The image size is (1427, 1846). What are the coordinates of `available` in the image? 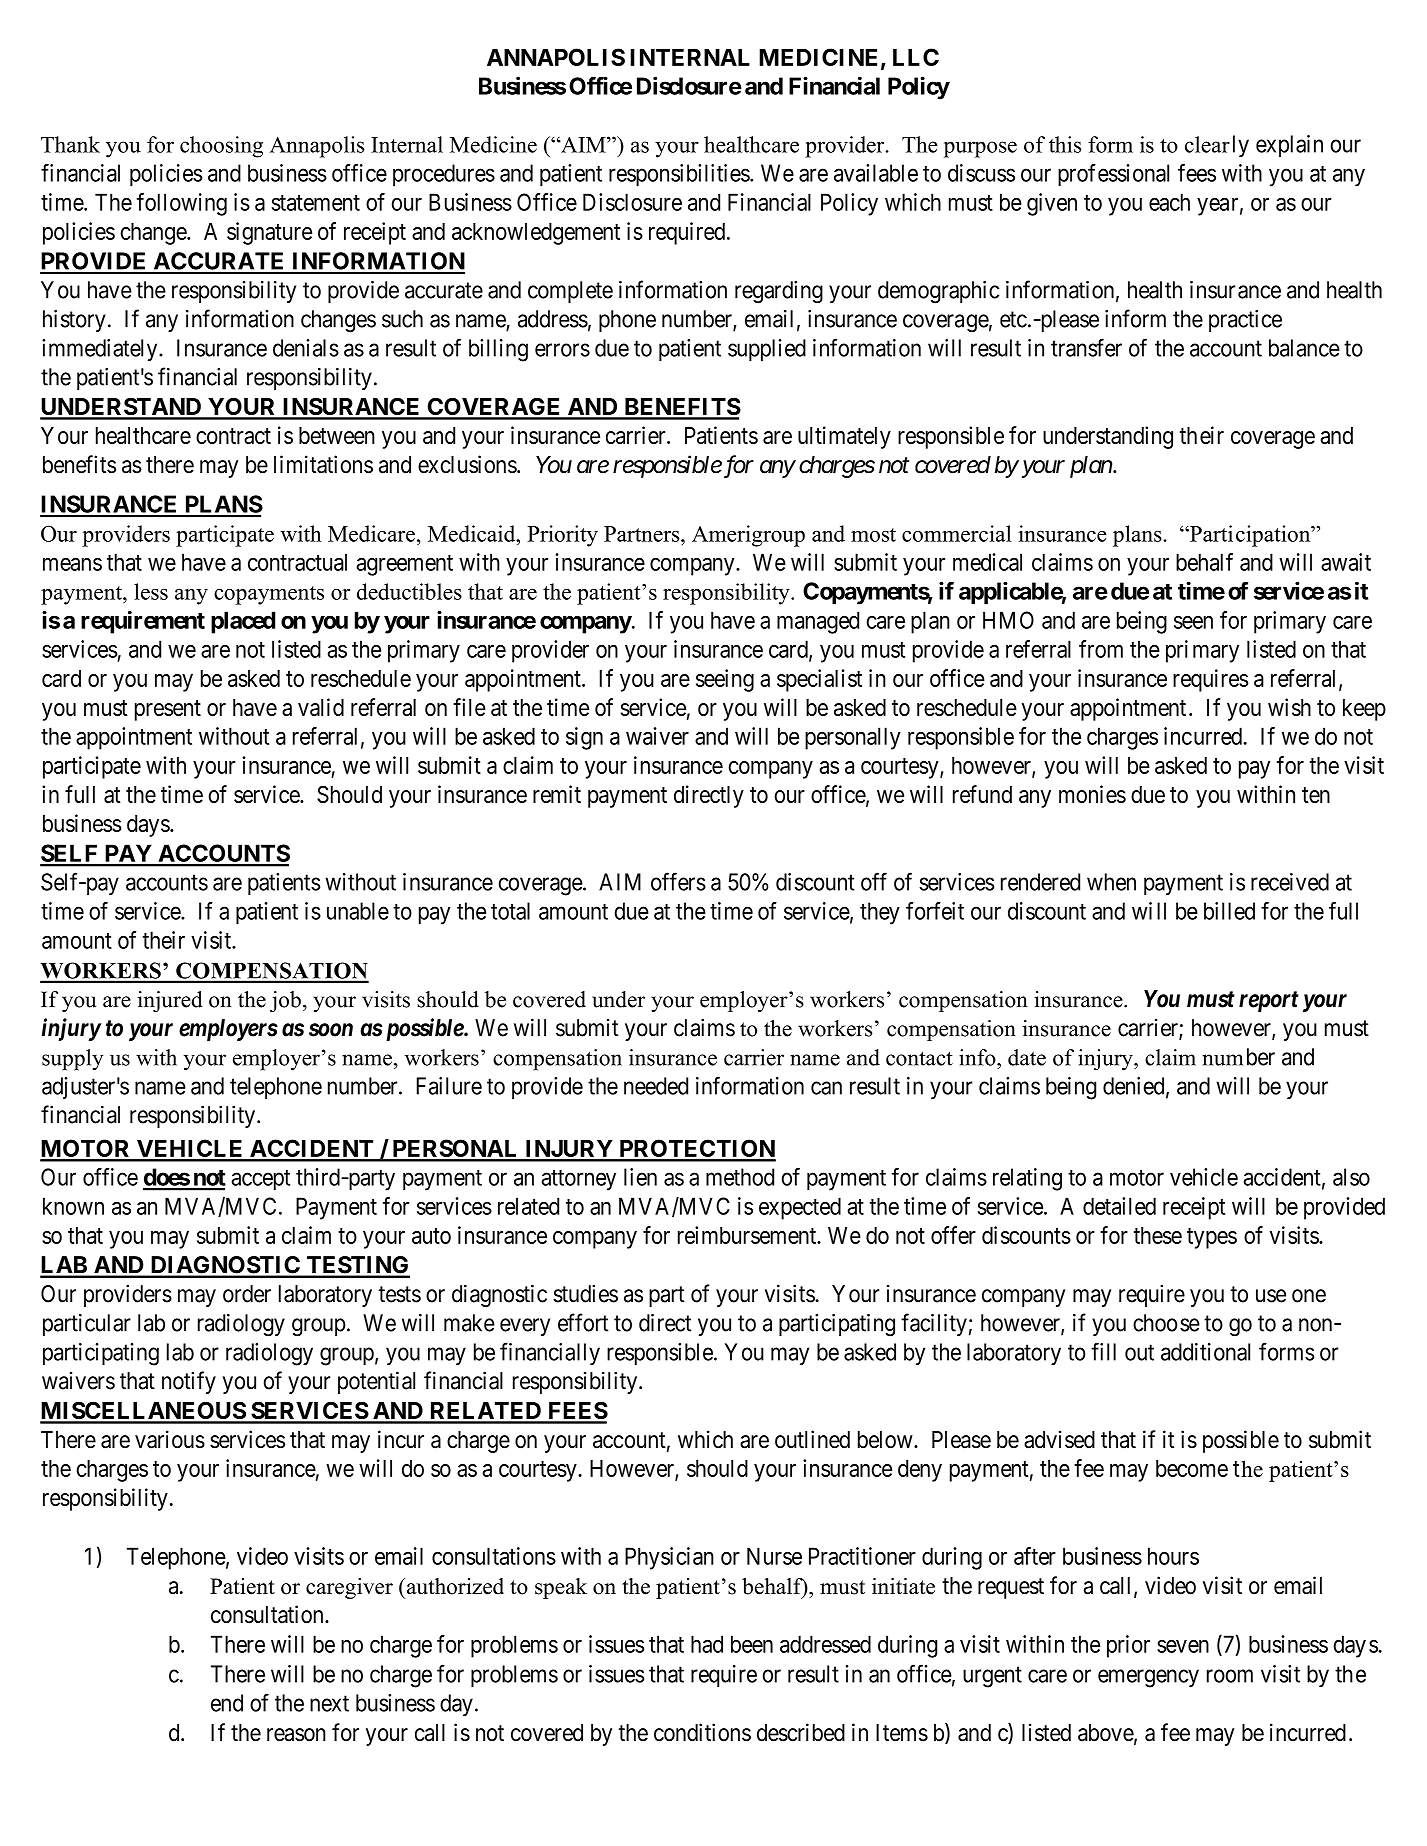 It's located at (876, 173).
